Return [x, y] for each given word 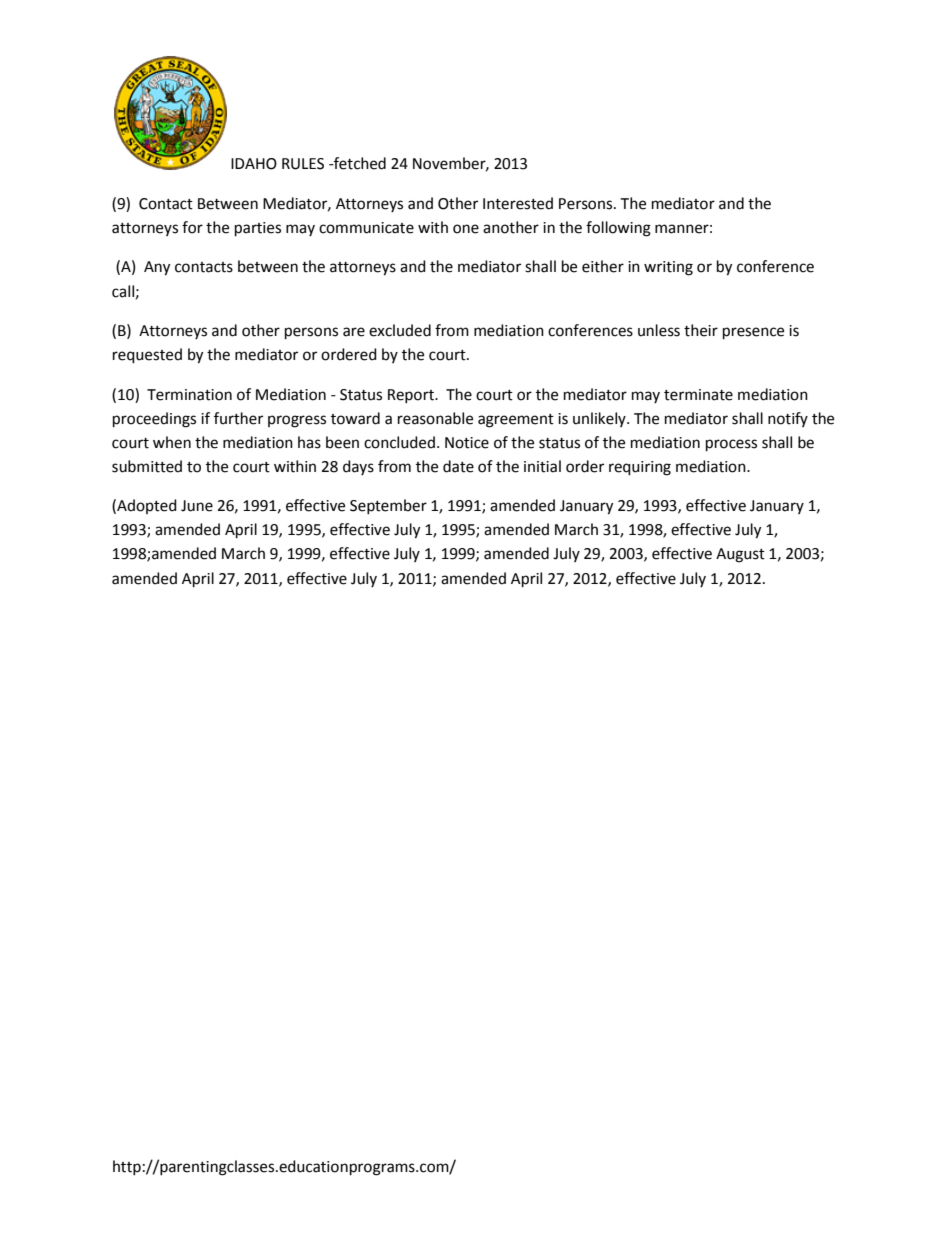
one [466, 229]
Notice [467, 443]
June [197, 506]
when [172, 442]
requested [147, 356]
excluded [400, 330]
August [740, 555]
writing [668, 268]
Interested [518, 203]
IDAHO [254, 164]
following [618, 229]
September [388, 506]
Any [157, 268]
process [731, 445]
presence [753, 333]
